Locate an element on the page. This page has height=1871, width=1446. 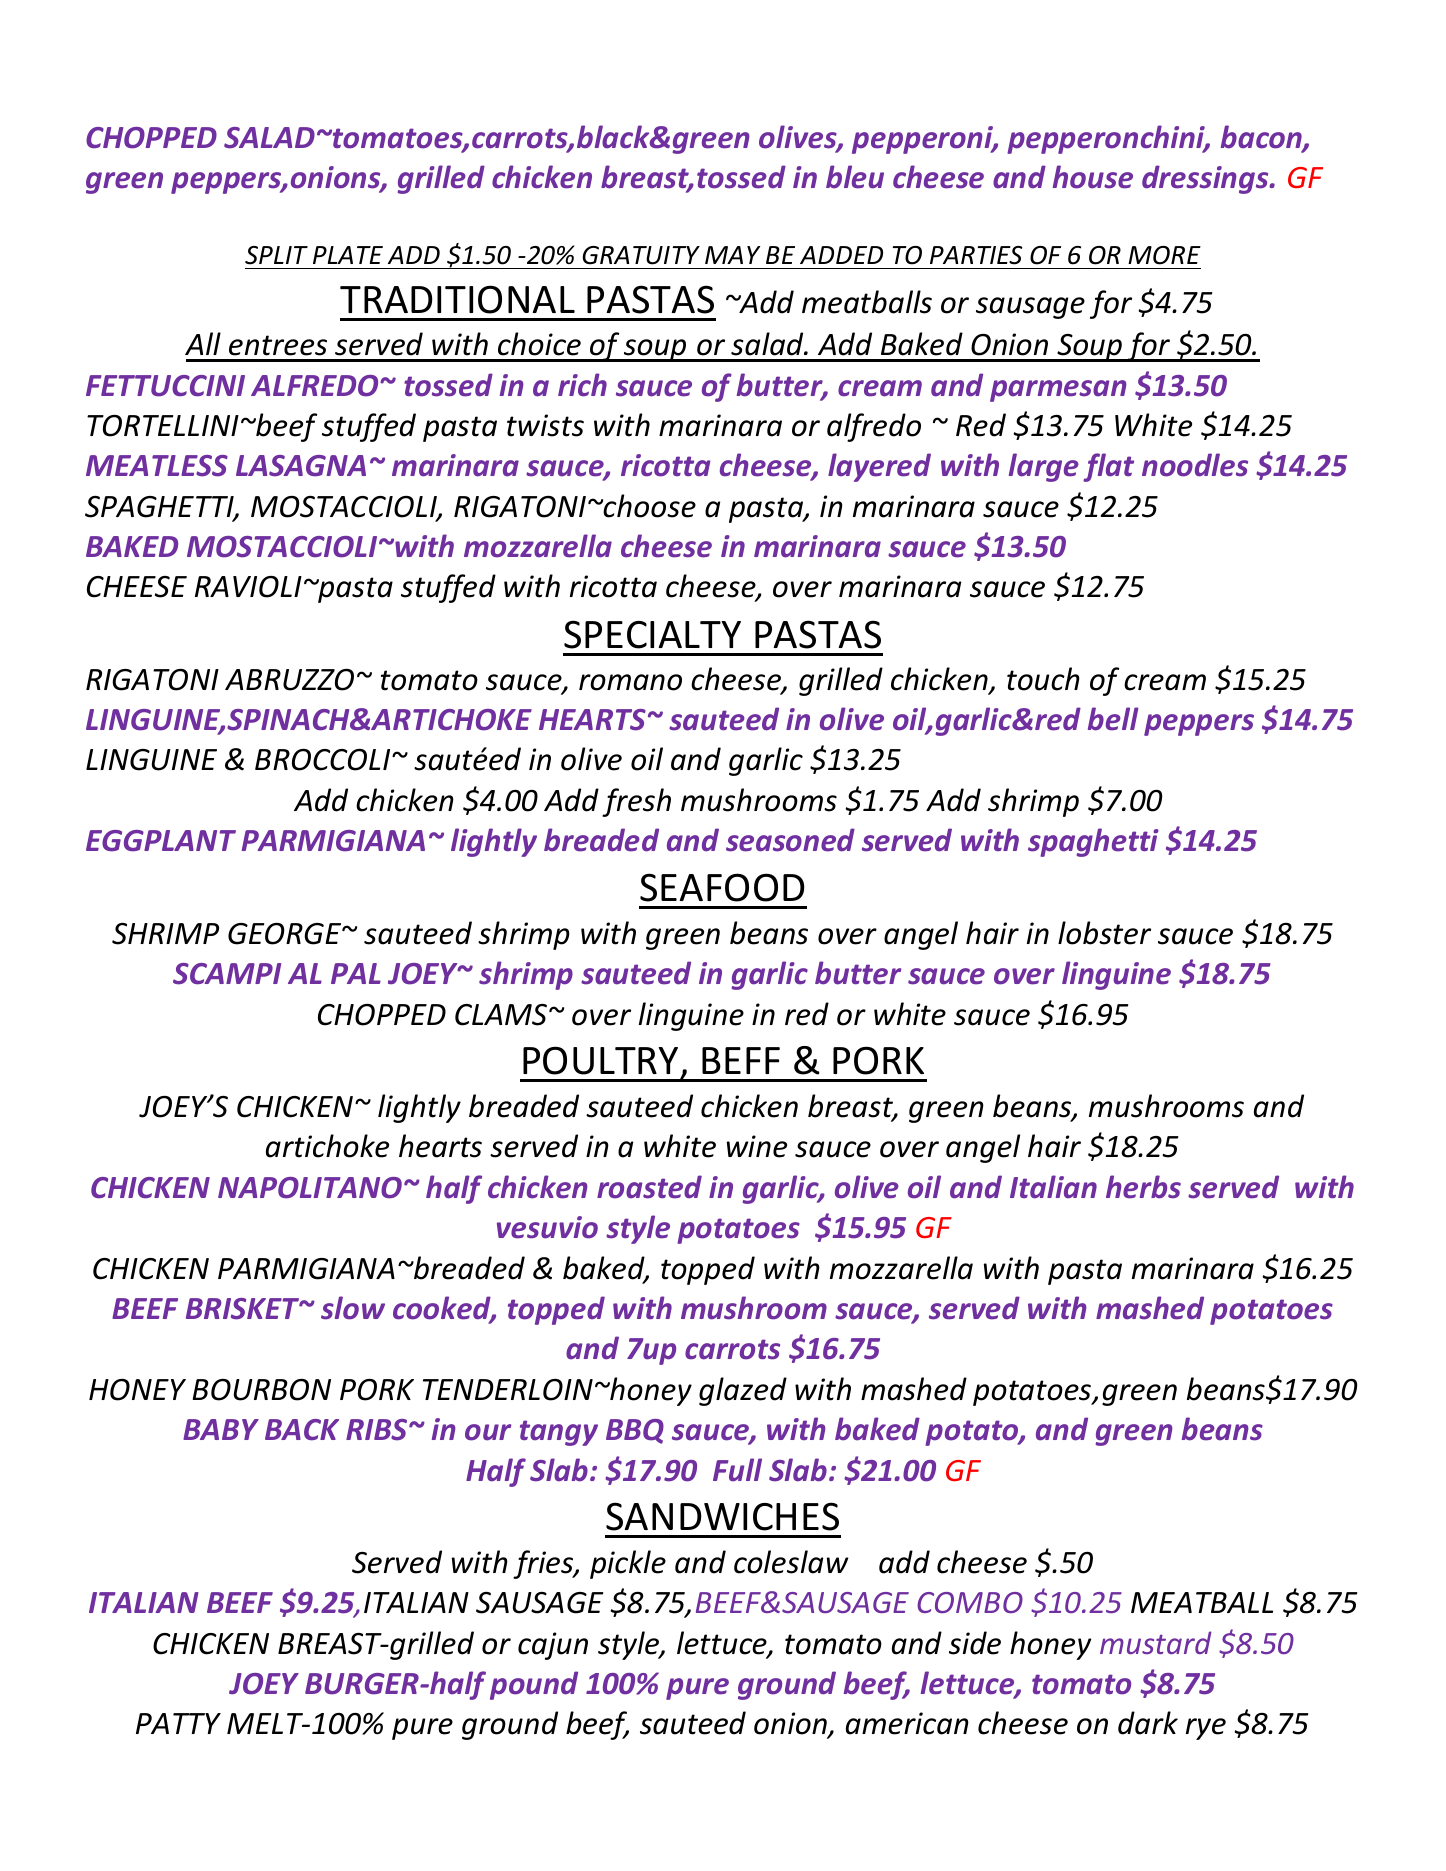
house is located at coordinates (1093, 177).
